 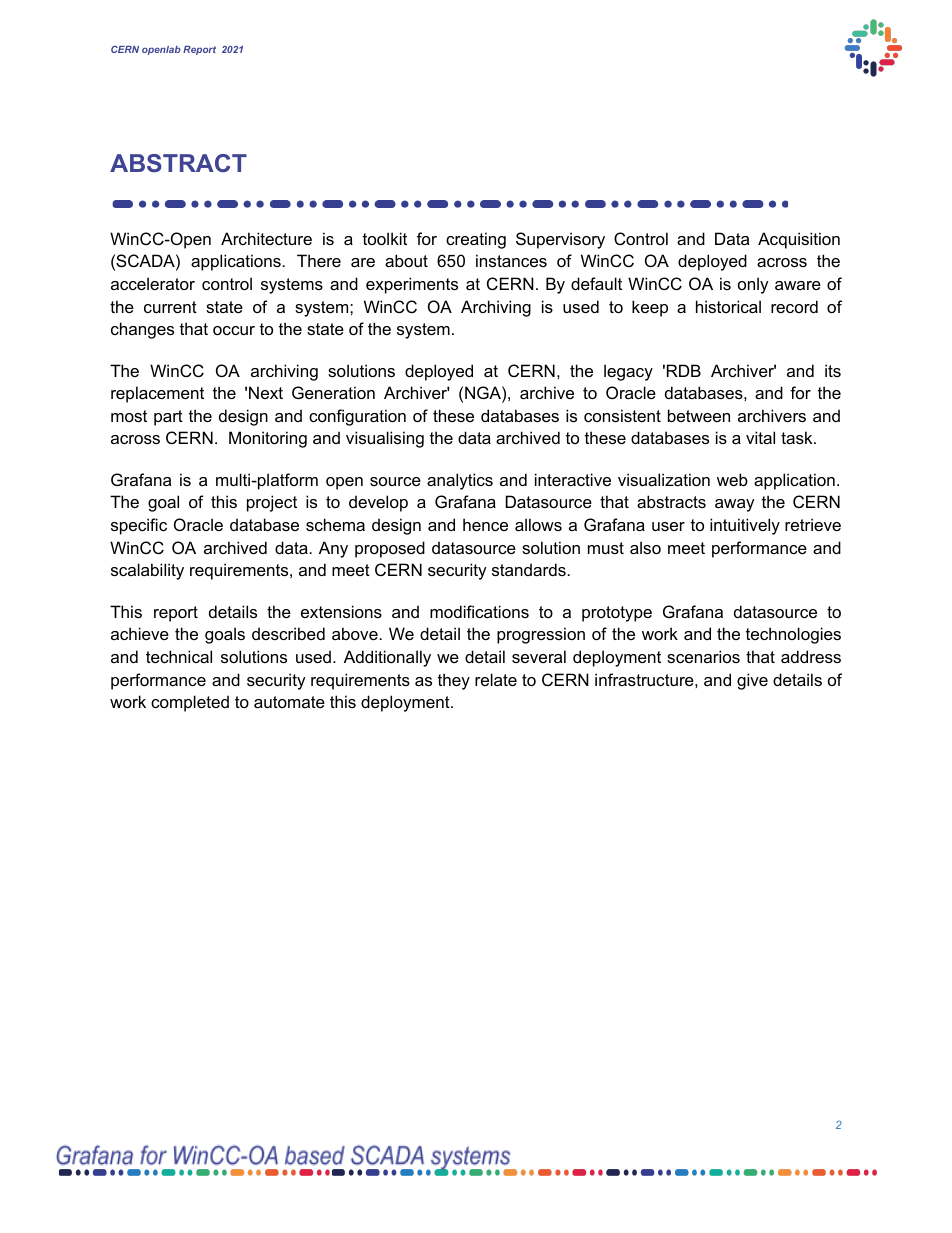 What do you see at coordinates (190, 703) in the document?
I see `completed` at bounding box center [190, 703].
